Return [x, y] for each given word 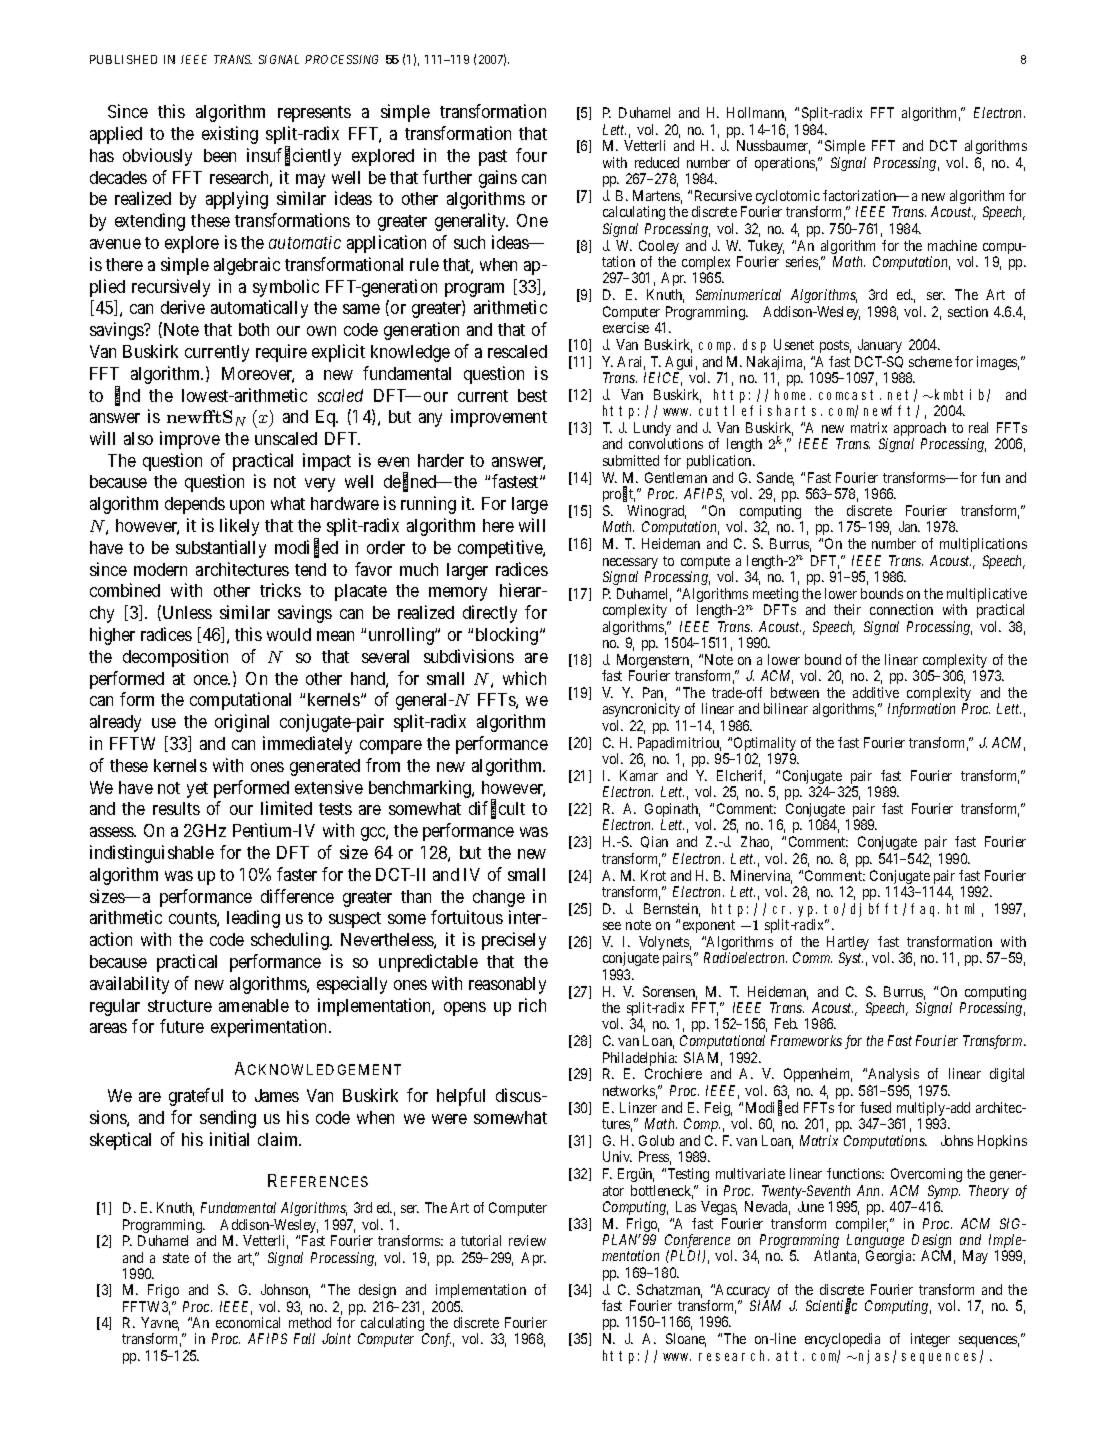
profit [619, 494]
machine [952, 245]
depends [195, 505]
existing [230, 135]
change [499, 898]
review [527, 1240]
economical [248, 1322]
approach [920, 430]
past [493, 158]
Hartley [848, 944]
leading [253, 919]
